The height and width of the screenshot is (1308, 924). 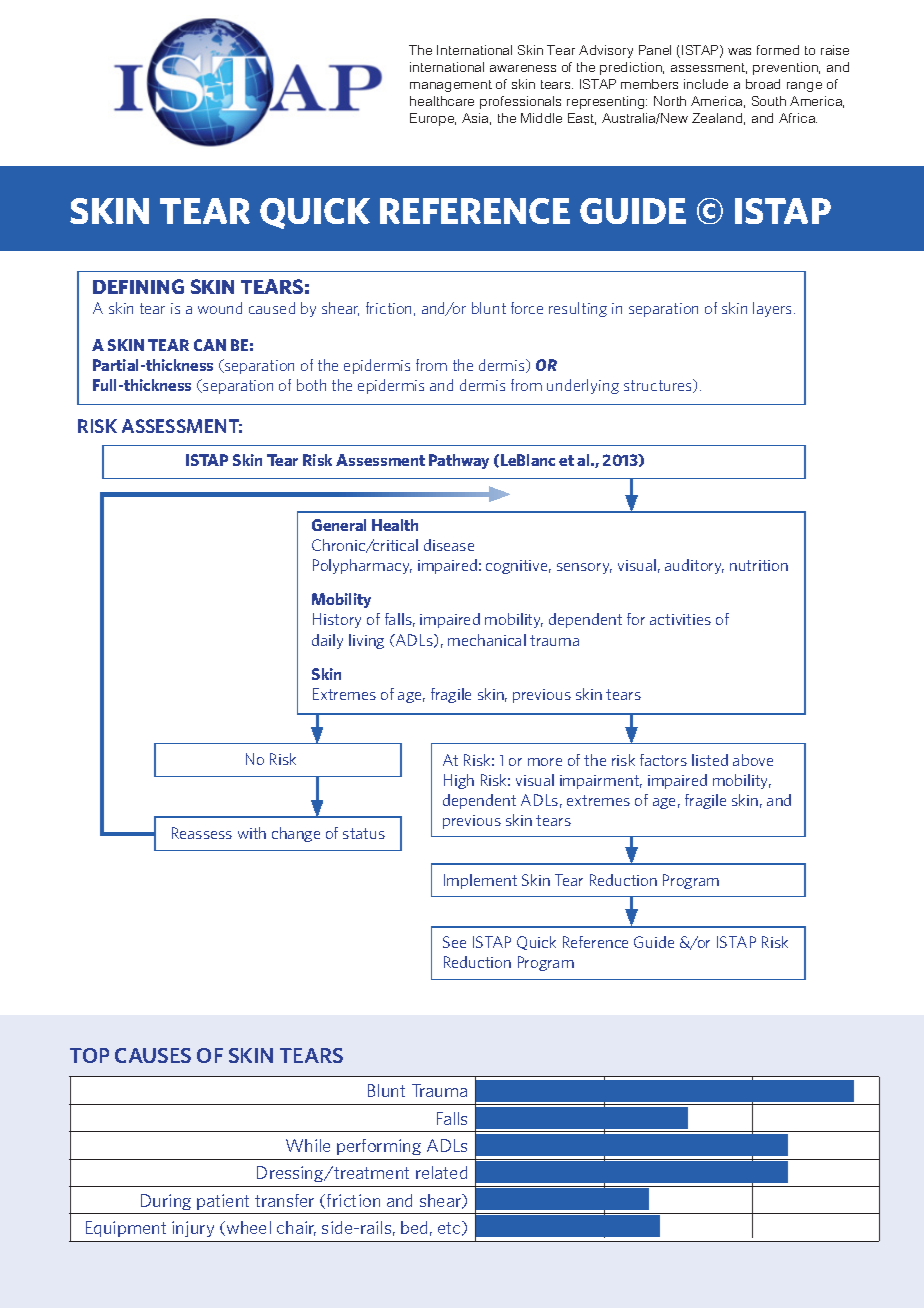 What do you see at coordinates (680, 619) in the screenshot?
I see `activities` at bounding box center [680, 619].
